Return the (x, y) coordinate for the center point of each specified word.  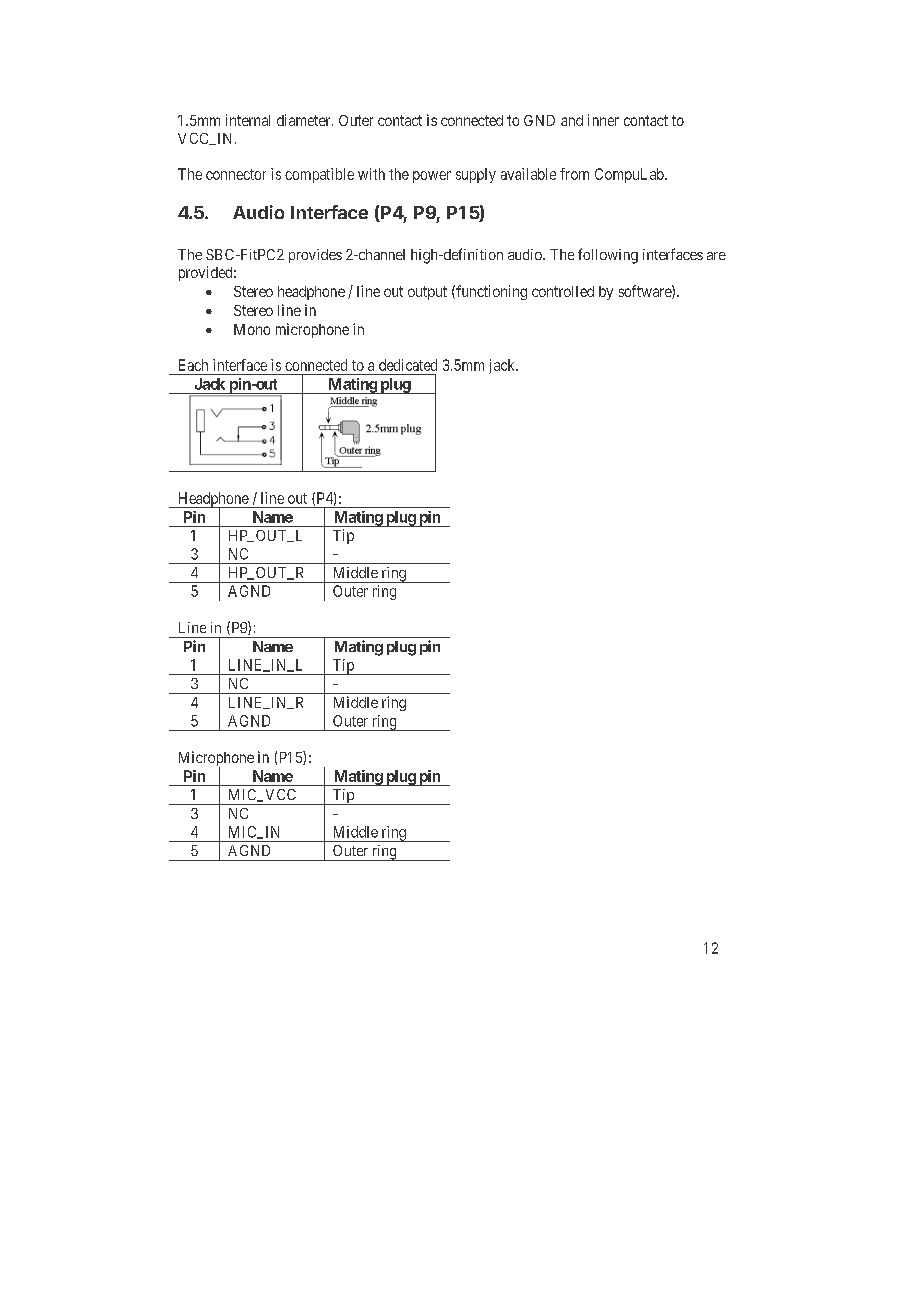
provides (315, 256)
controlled (563, 291)
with (371, 174)
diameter (305, 120)
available (528, 174)
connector (236, 174)
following (608, 256)
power (432, 177)
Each (193, 365)
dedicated (408, 365)
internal (248, 120)
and (572, 120)
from (574, 174)
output (427, 293)
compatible (319, 175)
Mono (252, 329)
